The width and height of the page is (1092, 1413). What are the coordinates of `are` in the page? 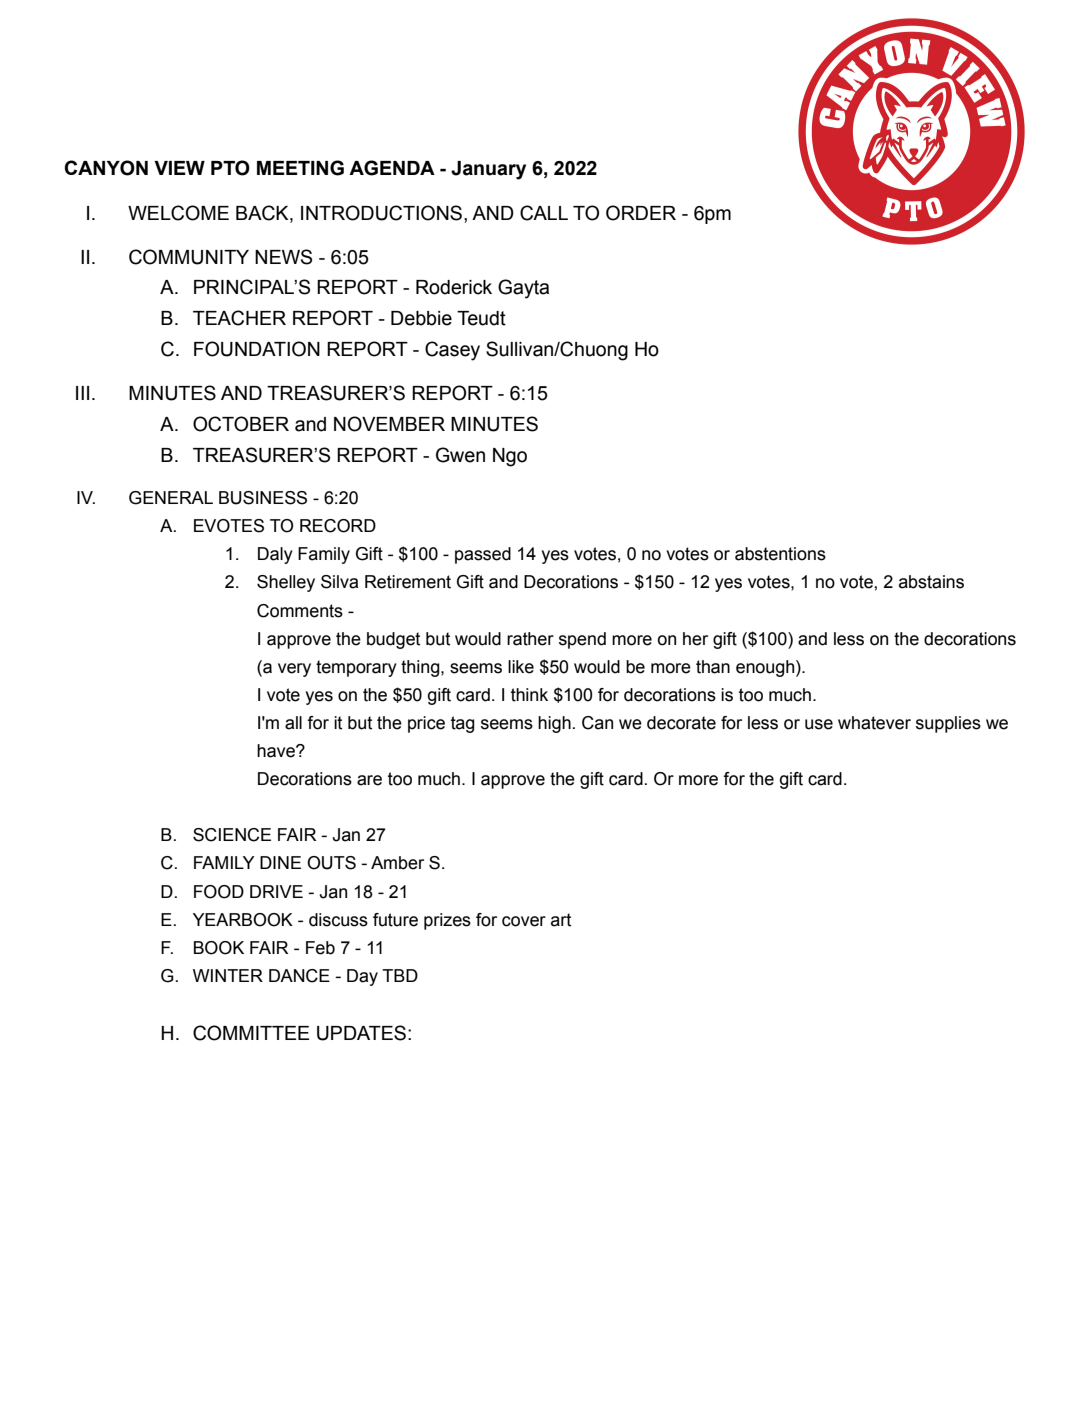 It's located at (369, 780).
